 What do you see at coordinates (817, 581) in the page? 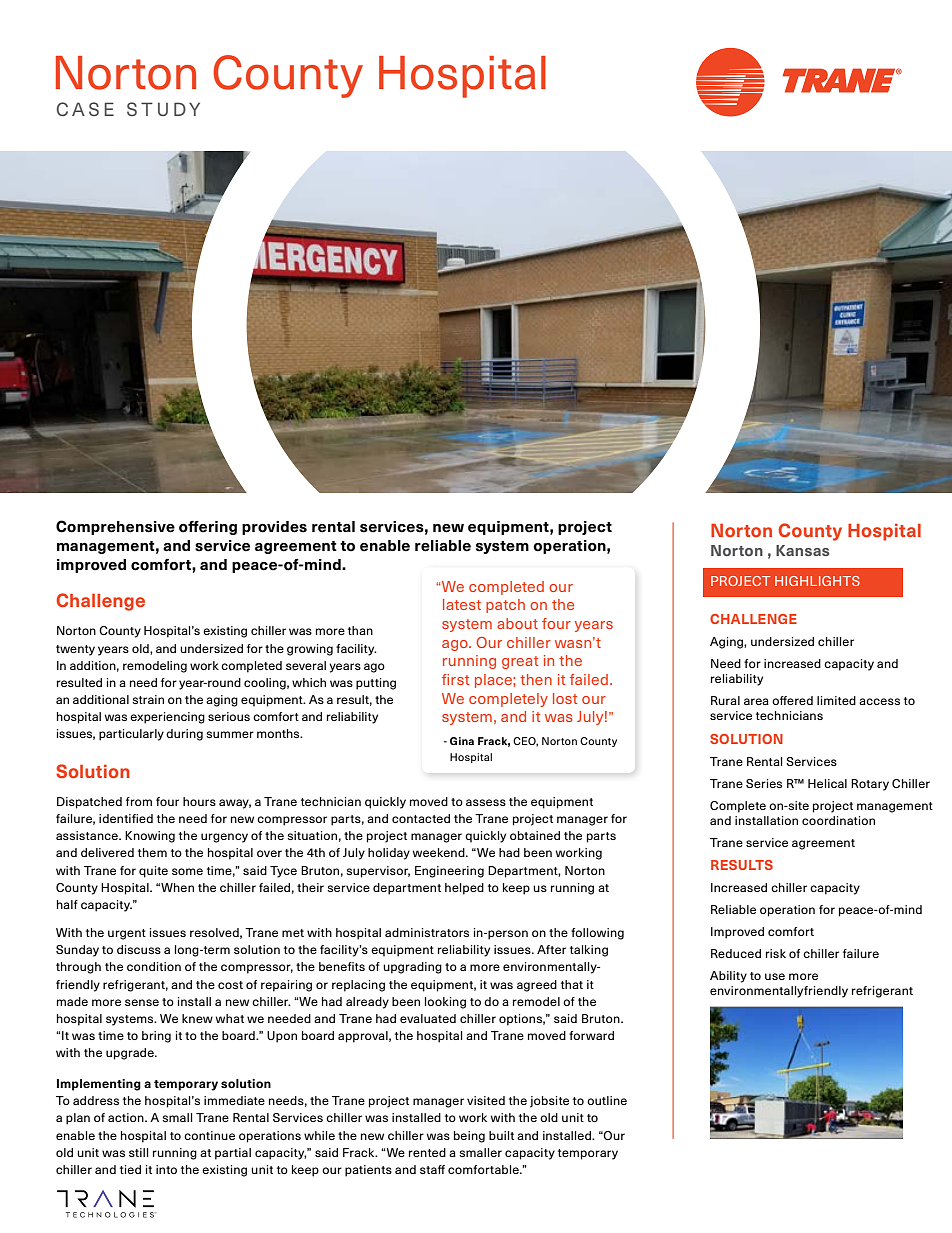
I see `HIGHLIGHTS` at bounding box center [817, 581].
